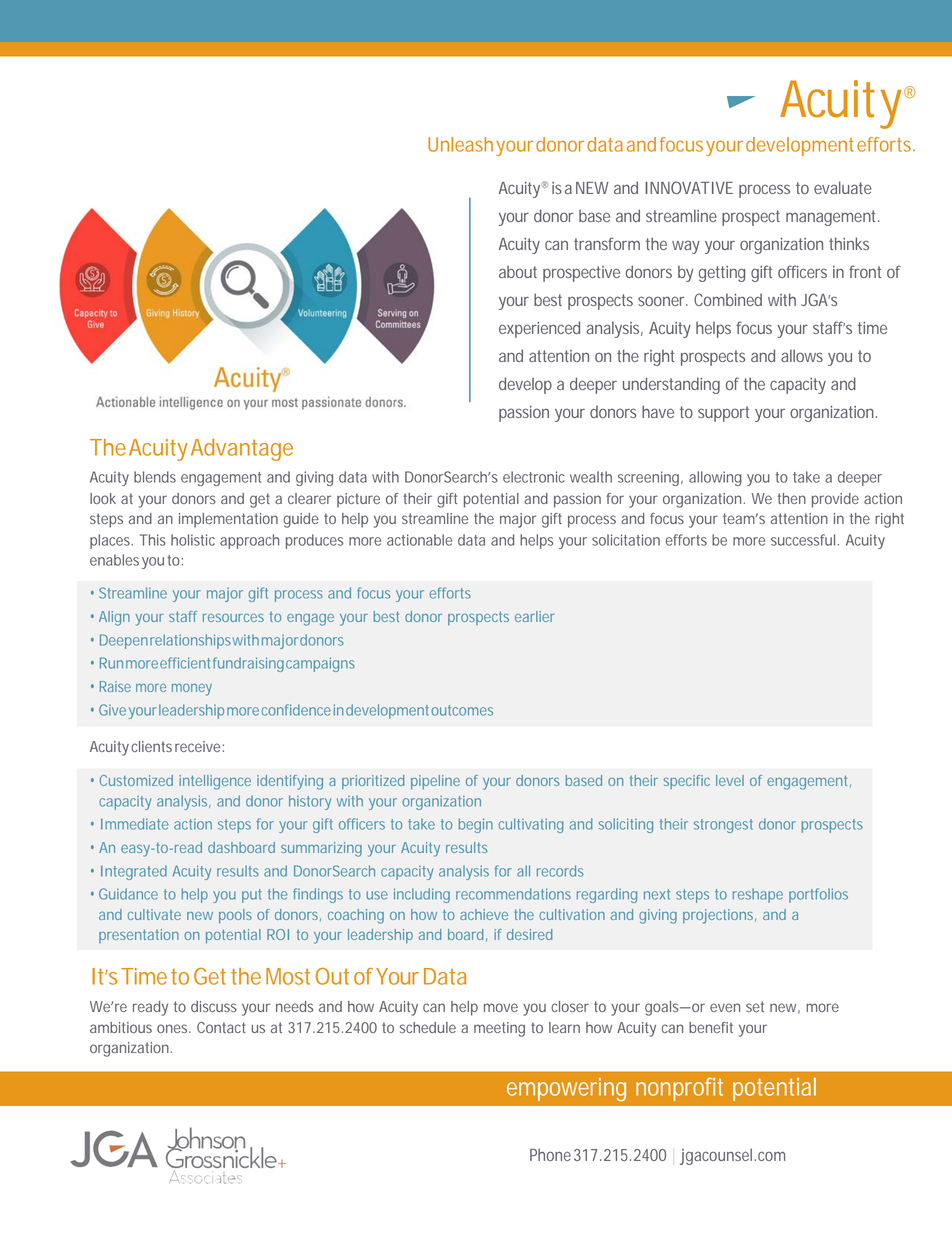 Image resolution: width=952 pixels, height=1233 pixels. What do you see at coordinates (803, 540) in the document?
I see `successful` at bounding box center [803, 540].
